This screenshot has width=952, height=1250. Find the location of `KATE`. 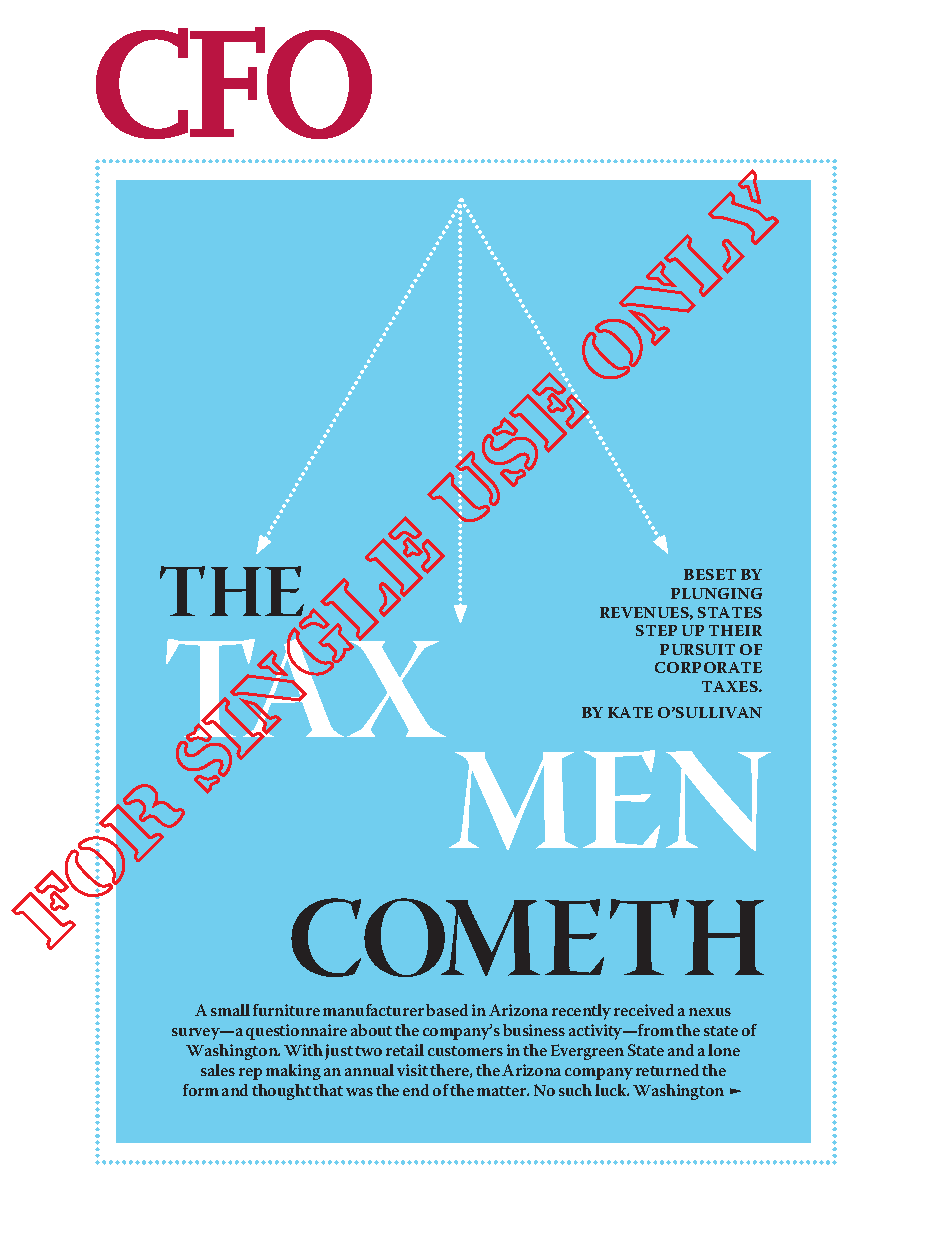

KATE is located at coordinates (630, 712).
